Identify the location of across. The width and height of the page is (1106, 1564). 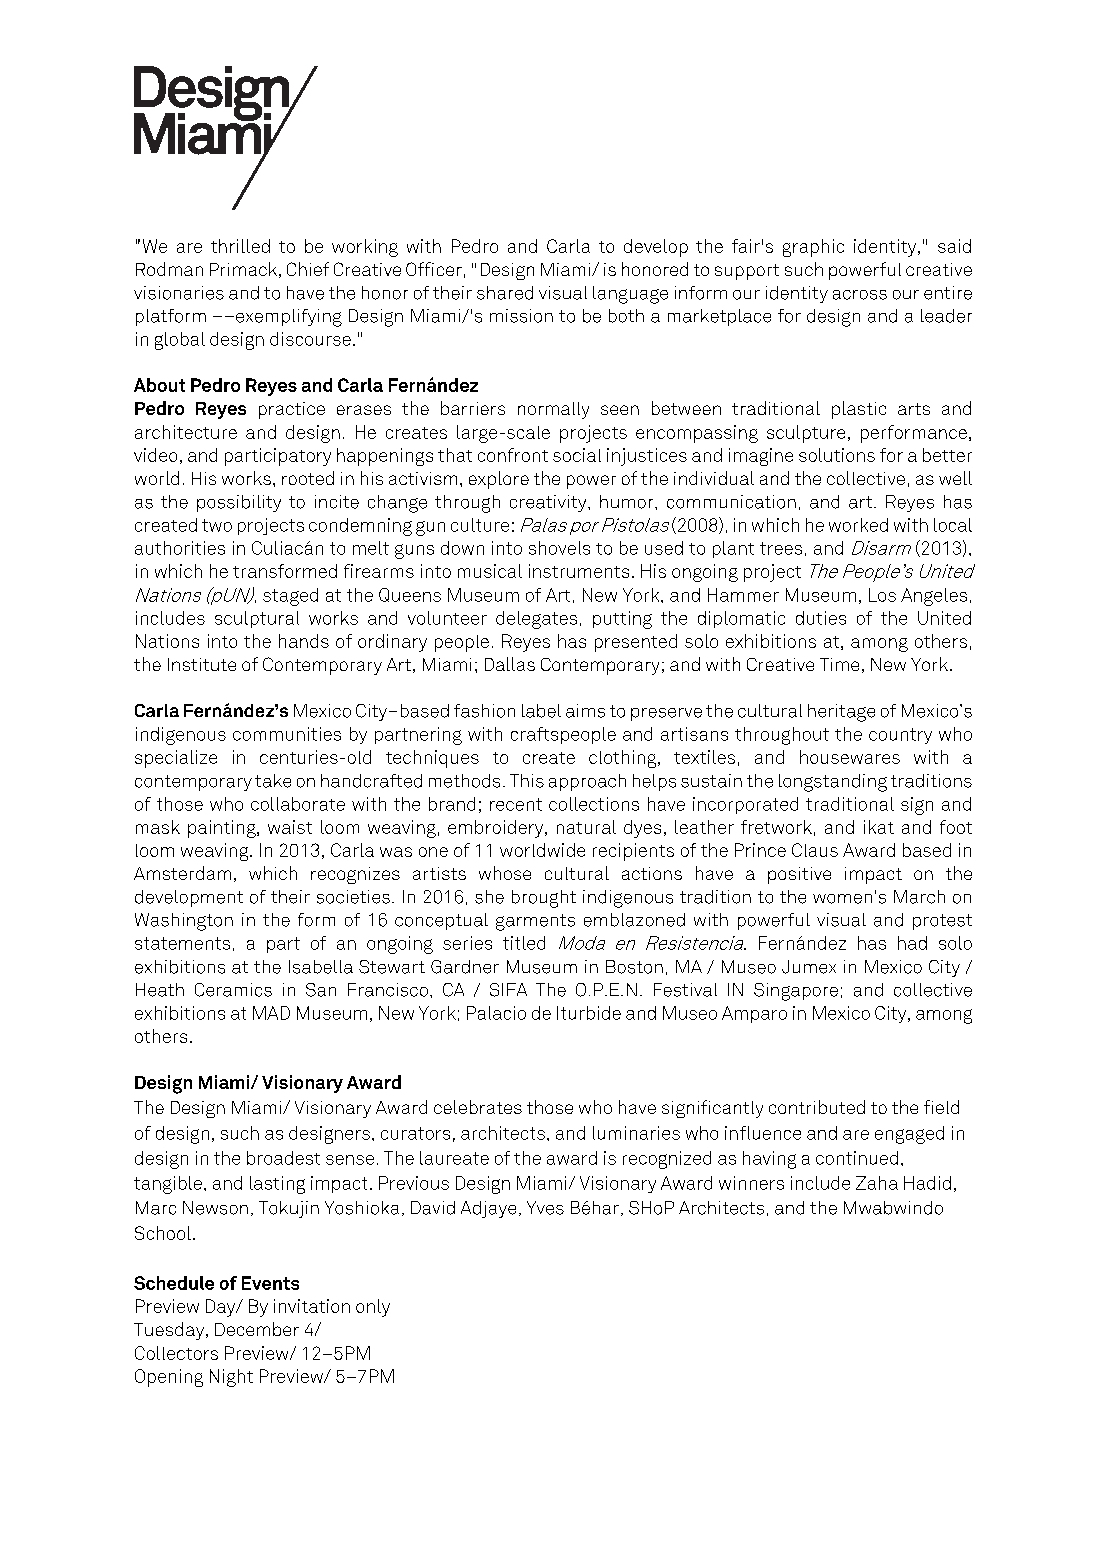
(860, 295).
